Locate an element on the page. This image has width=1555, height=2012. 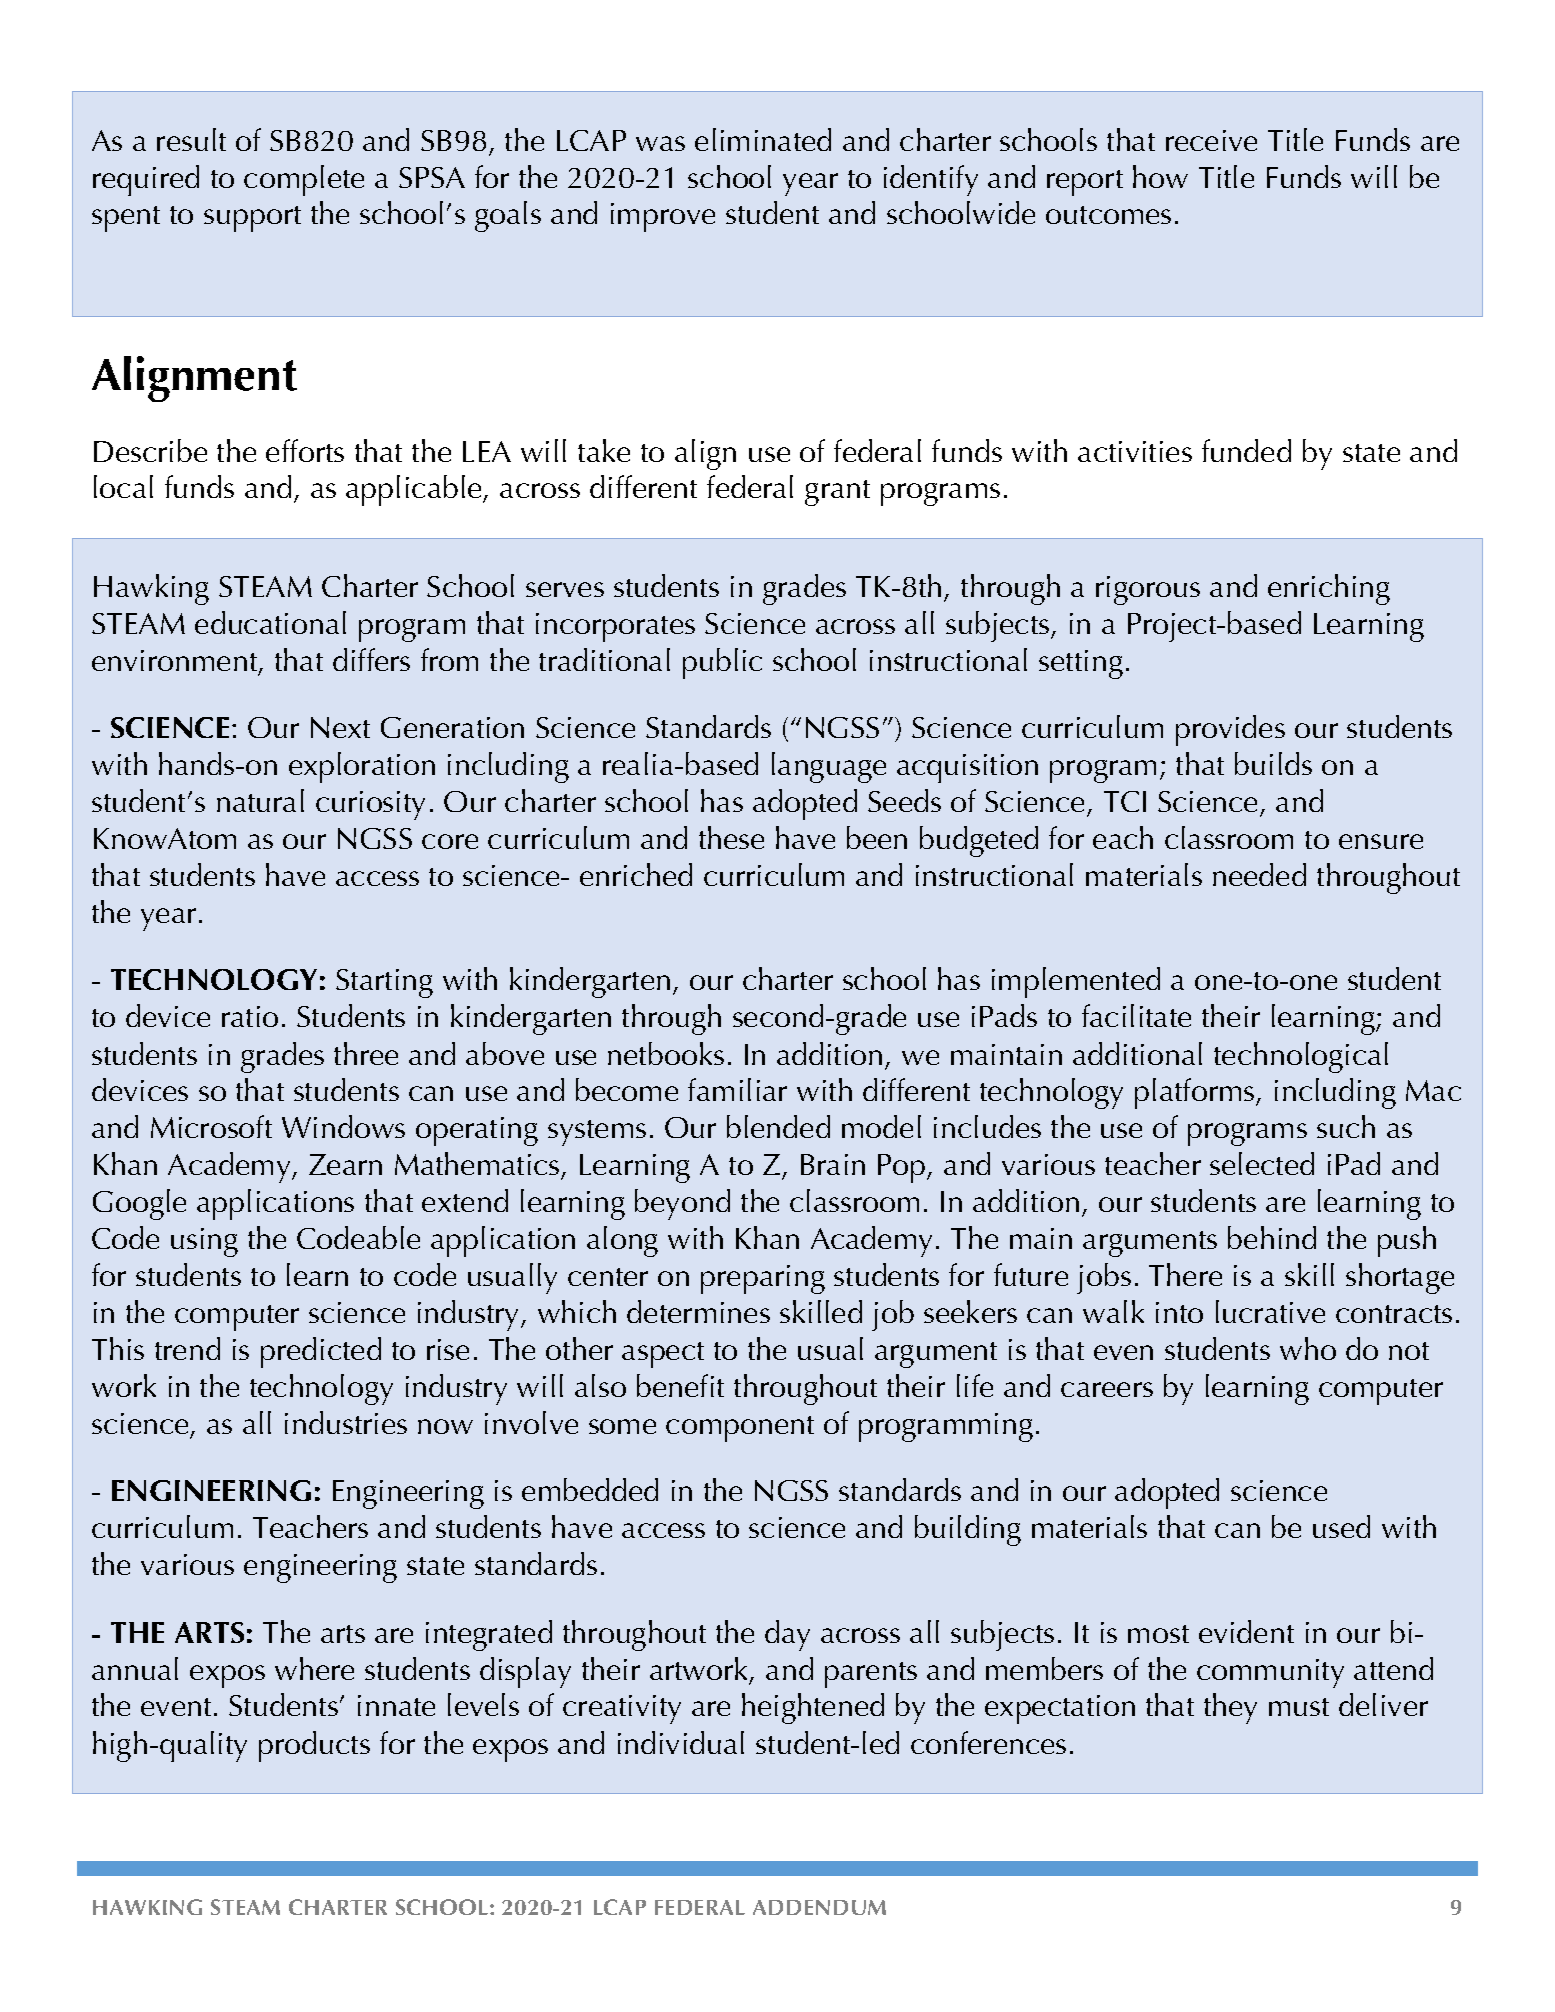
technological is located at coordinates (1301, 1057).
